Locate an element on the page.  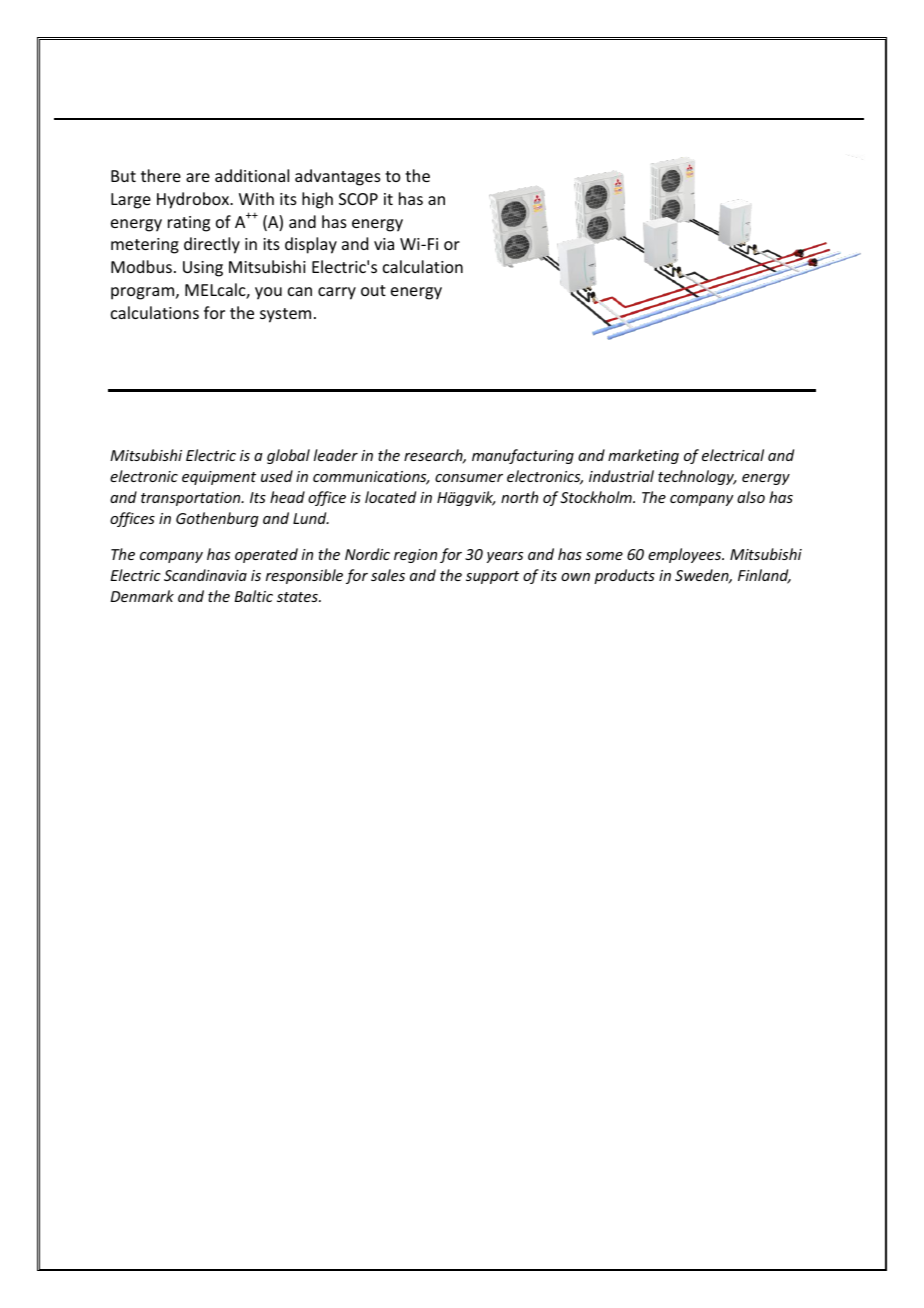
support is located at coordinates (492, 577).
